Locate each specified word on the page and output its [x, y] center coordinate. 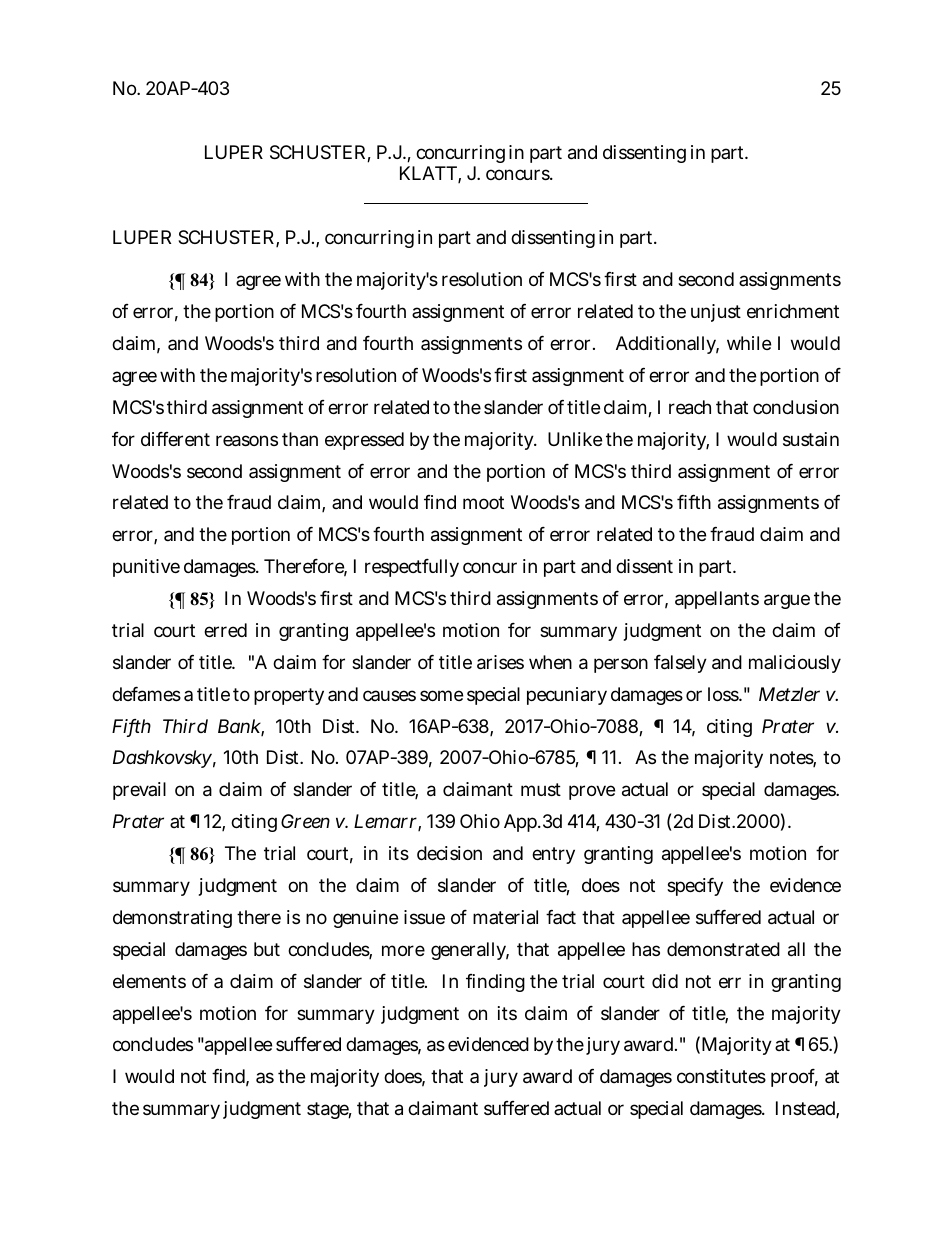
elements [149, 981]
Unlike [575, 439]
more [403, 950]
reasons [247, 441]
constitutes [721, 1076]
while [749, 343]
